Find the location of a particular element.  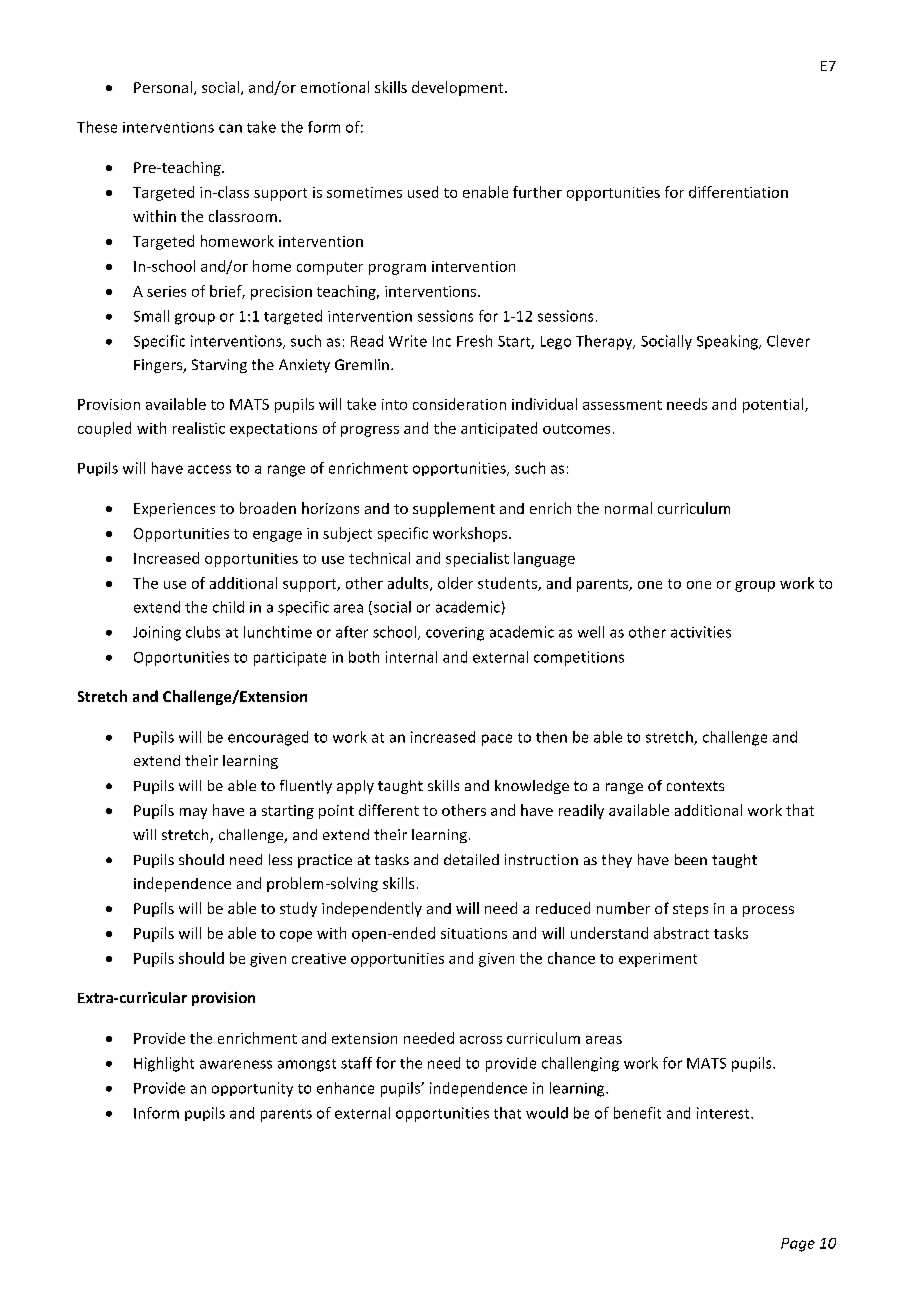

development is located at coordinates (459, 88).
